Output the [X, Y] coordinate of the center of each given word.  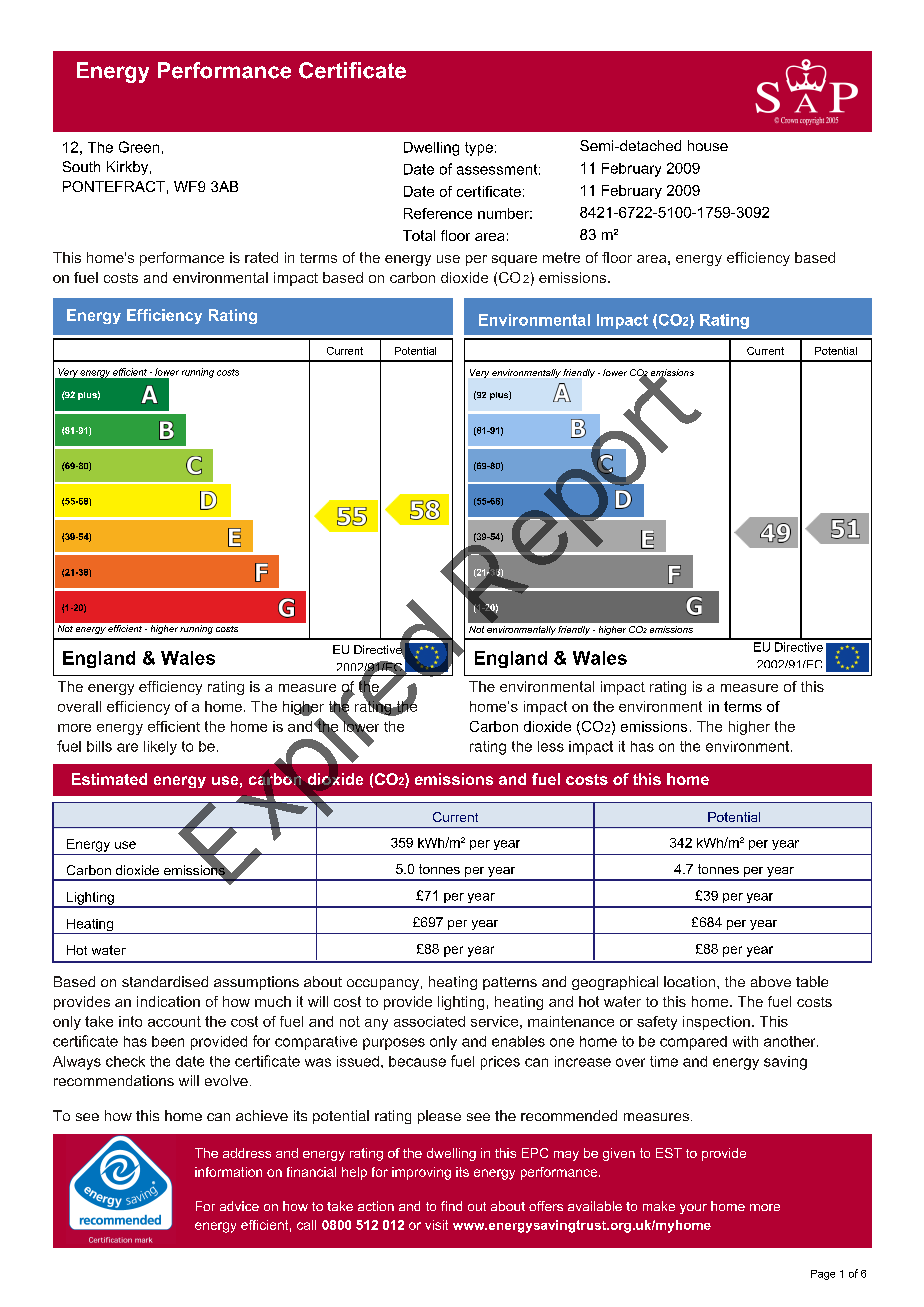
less [551, 746]
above [771, 981]
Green [139, 147]
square [514, 260]
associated [429, 1021]
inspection [716, 1023]
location [689, 981]
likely [160, 748]
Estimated [109, 779]
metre [561, 257]
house [708, 145]
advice [239, 1206]
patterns [510, 983]
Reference [438, 213]
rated [261, 257]
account [174, 1021]
